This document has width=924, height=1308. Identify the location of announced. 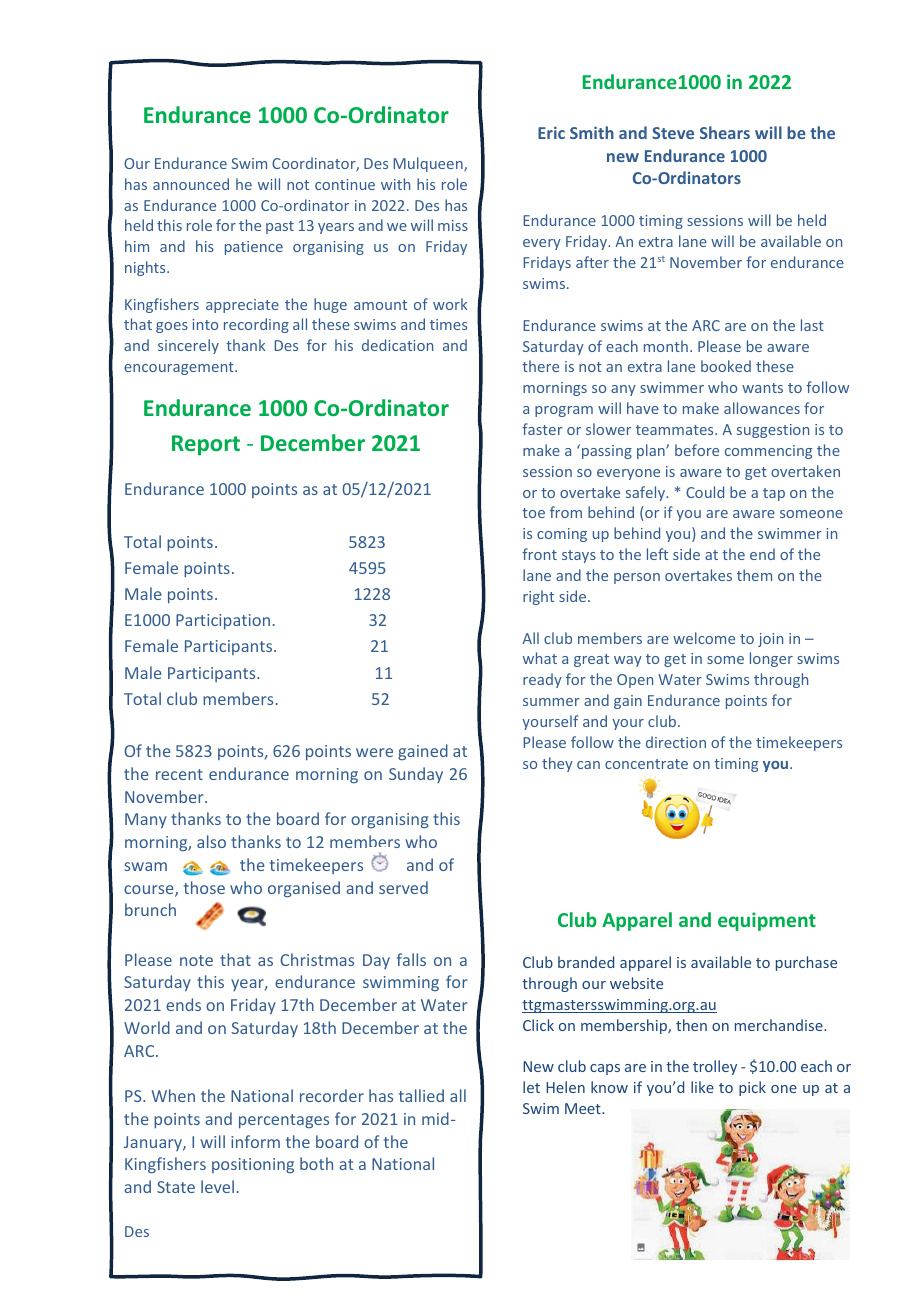
(191, 184).
